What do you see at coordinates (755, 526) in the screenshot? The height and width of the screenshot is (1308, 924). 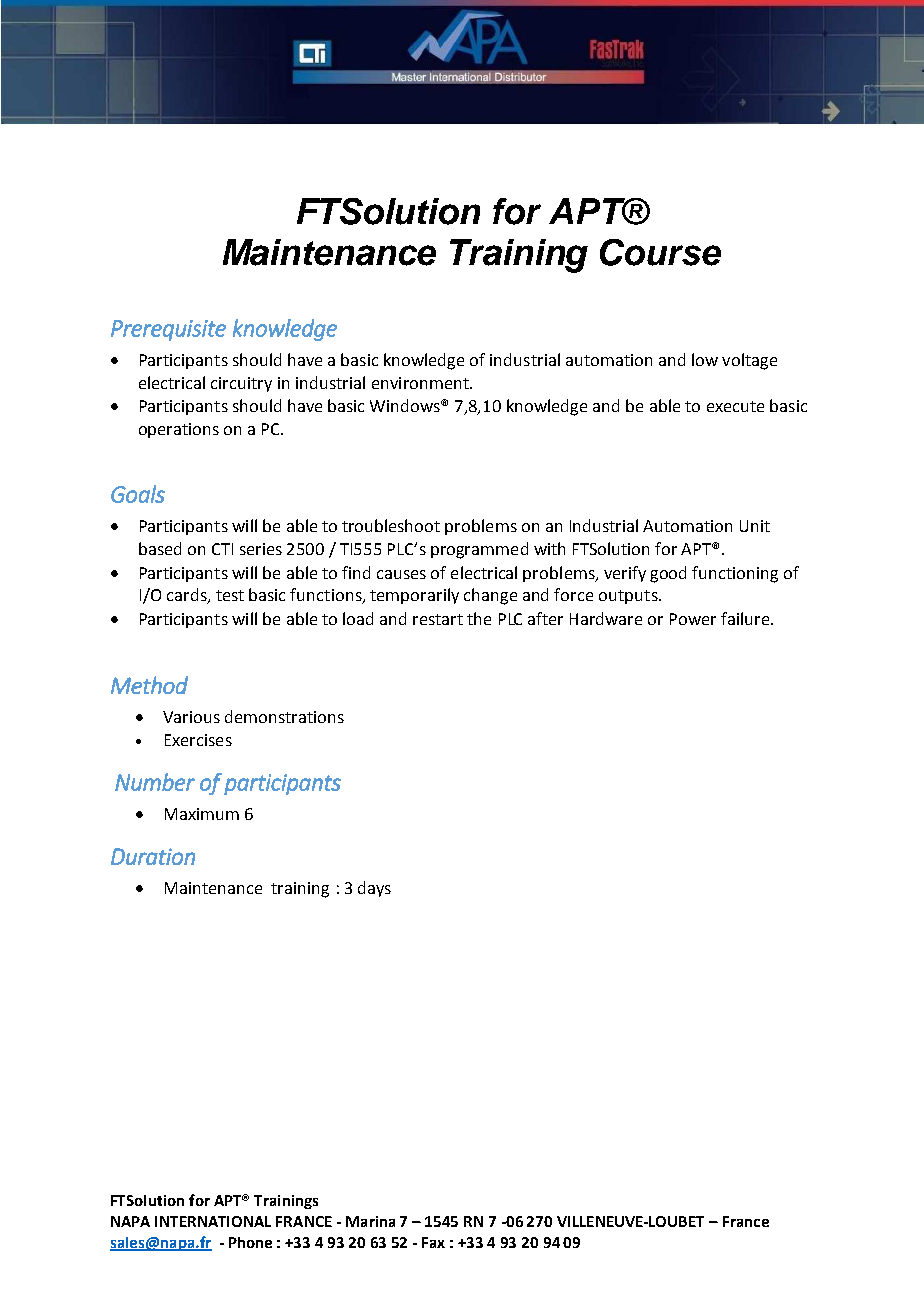 I see `Unit` at bounding box center [755, 526].
